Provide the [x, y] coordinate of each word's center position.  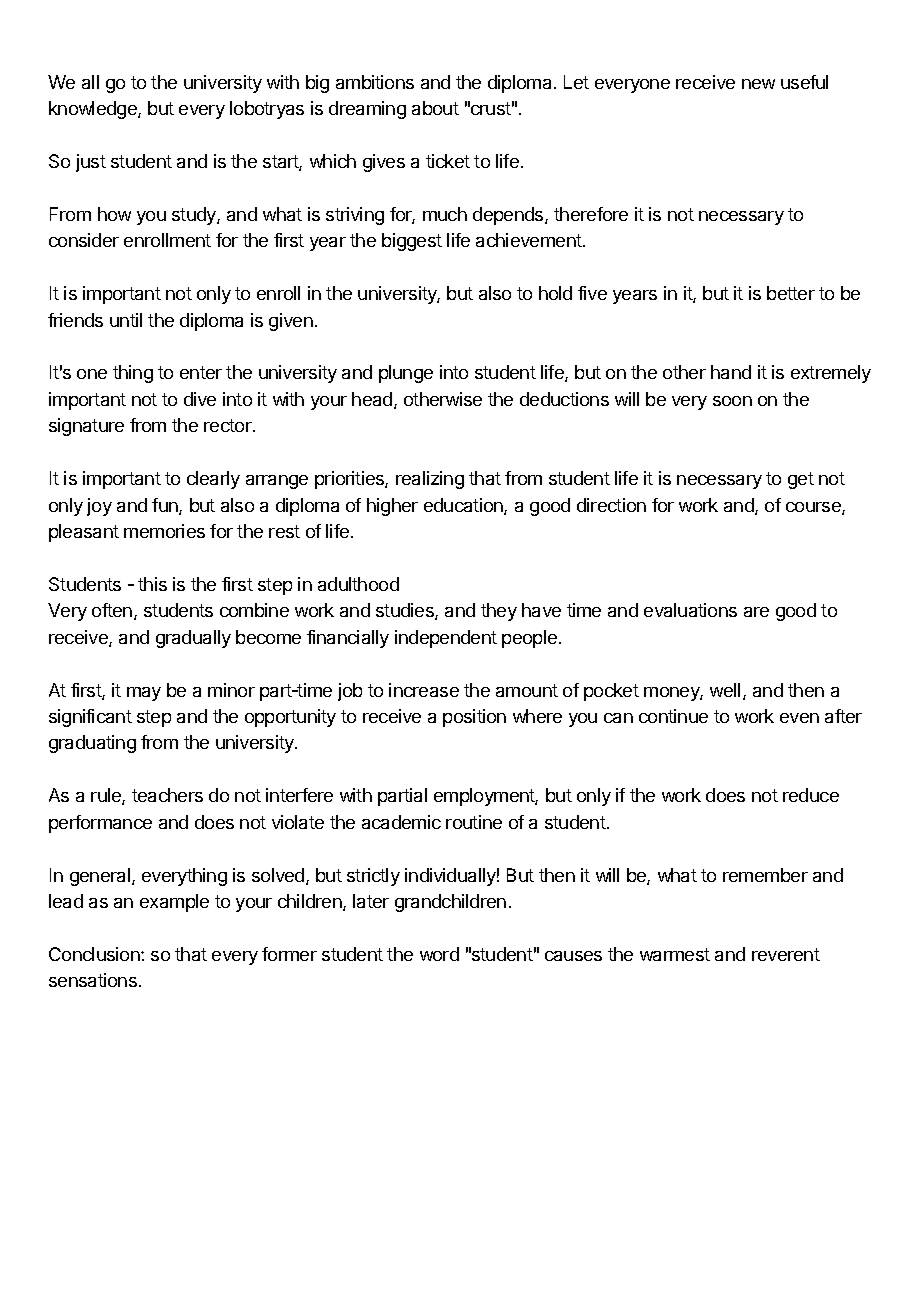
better [791, 293]
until [126, 320]
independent [446, 639]
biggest [412, 242]
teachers [167, 795]
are [756, 612]
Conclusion [95, 954]
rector [229, 425]
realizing [430, 480]
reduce [811, 795]
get [801, 480]
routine [474, 822]
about [435, 108]
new [758, 84]
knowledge [94, 110]
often [113, 611]
